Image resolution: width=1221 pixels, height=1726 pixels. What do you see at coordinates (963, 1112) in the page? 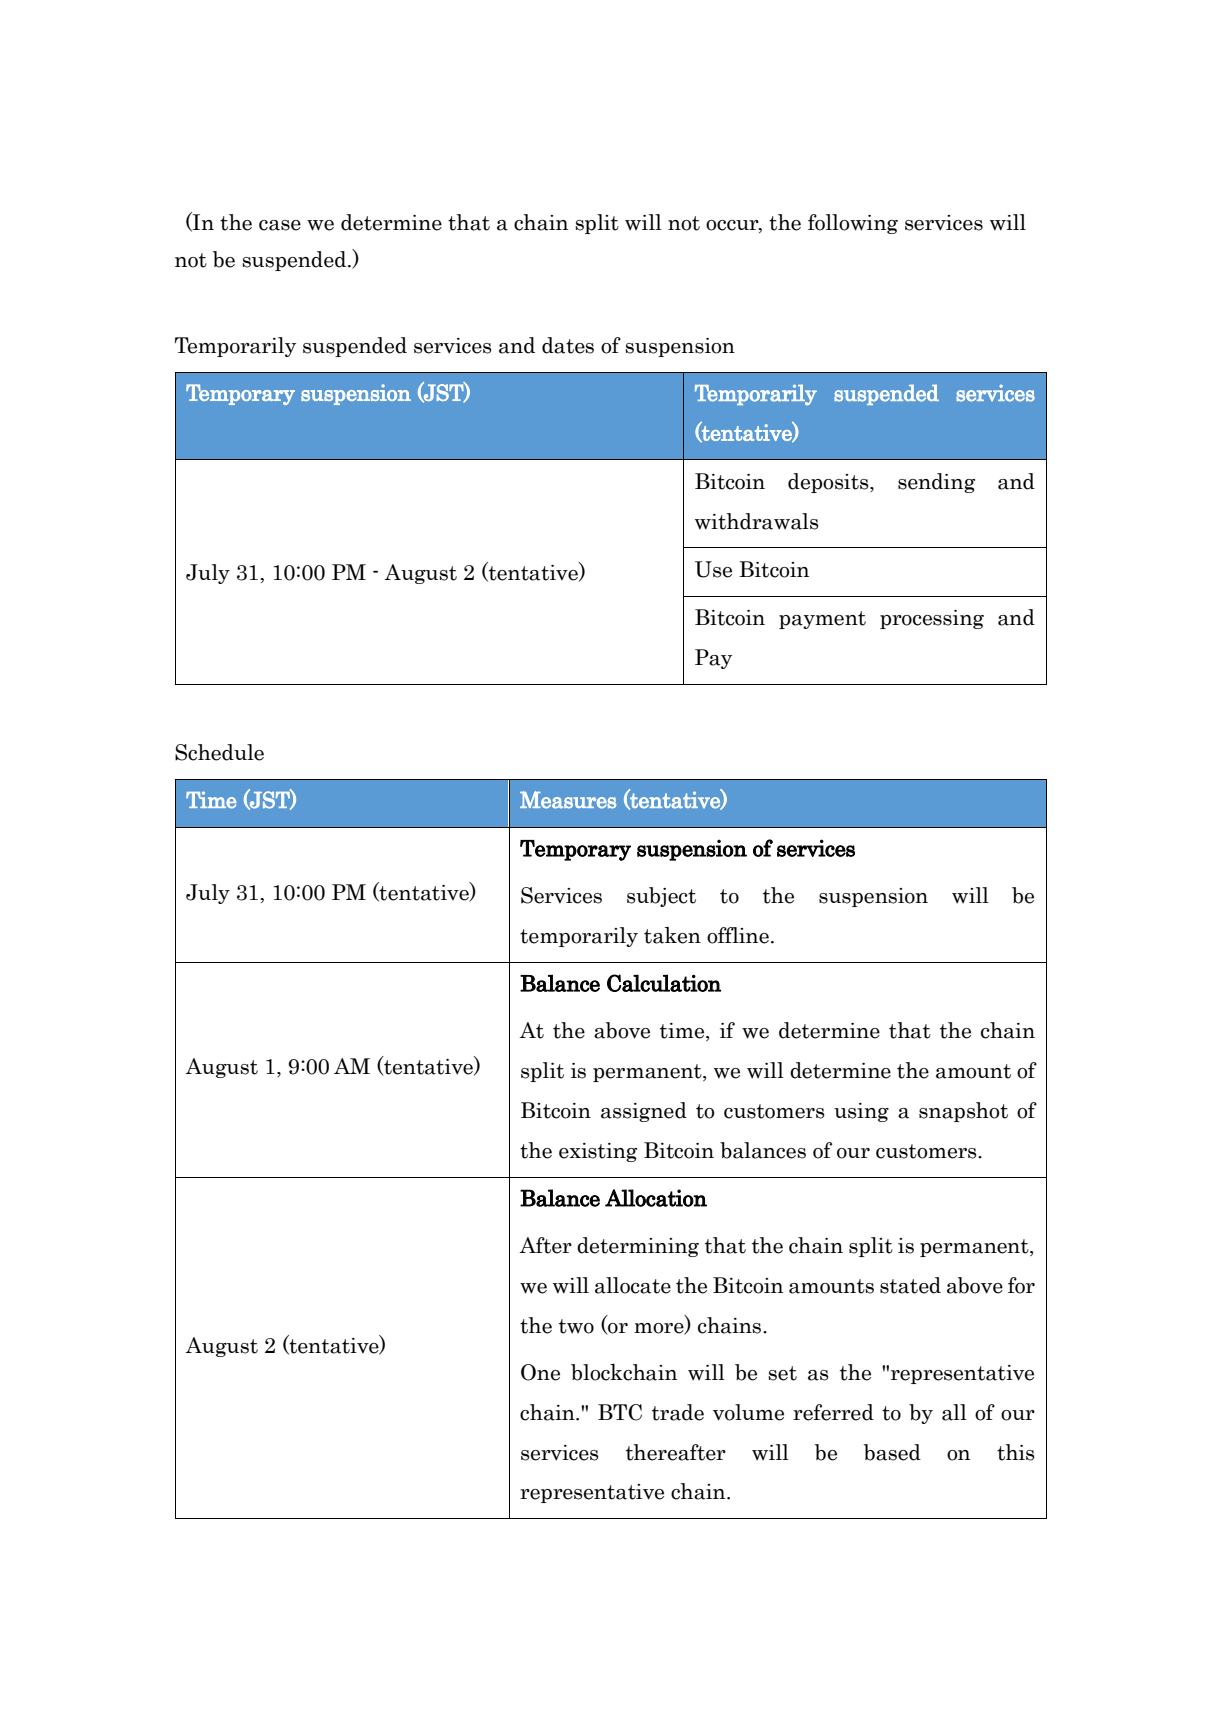
I see `snapshot` at bounding box center [963, 1112].
